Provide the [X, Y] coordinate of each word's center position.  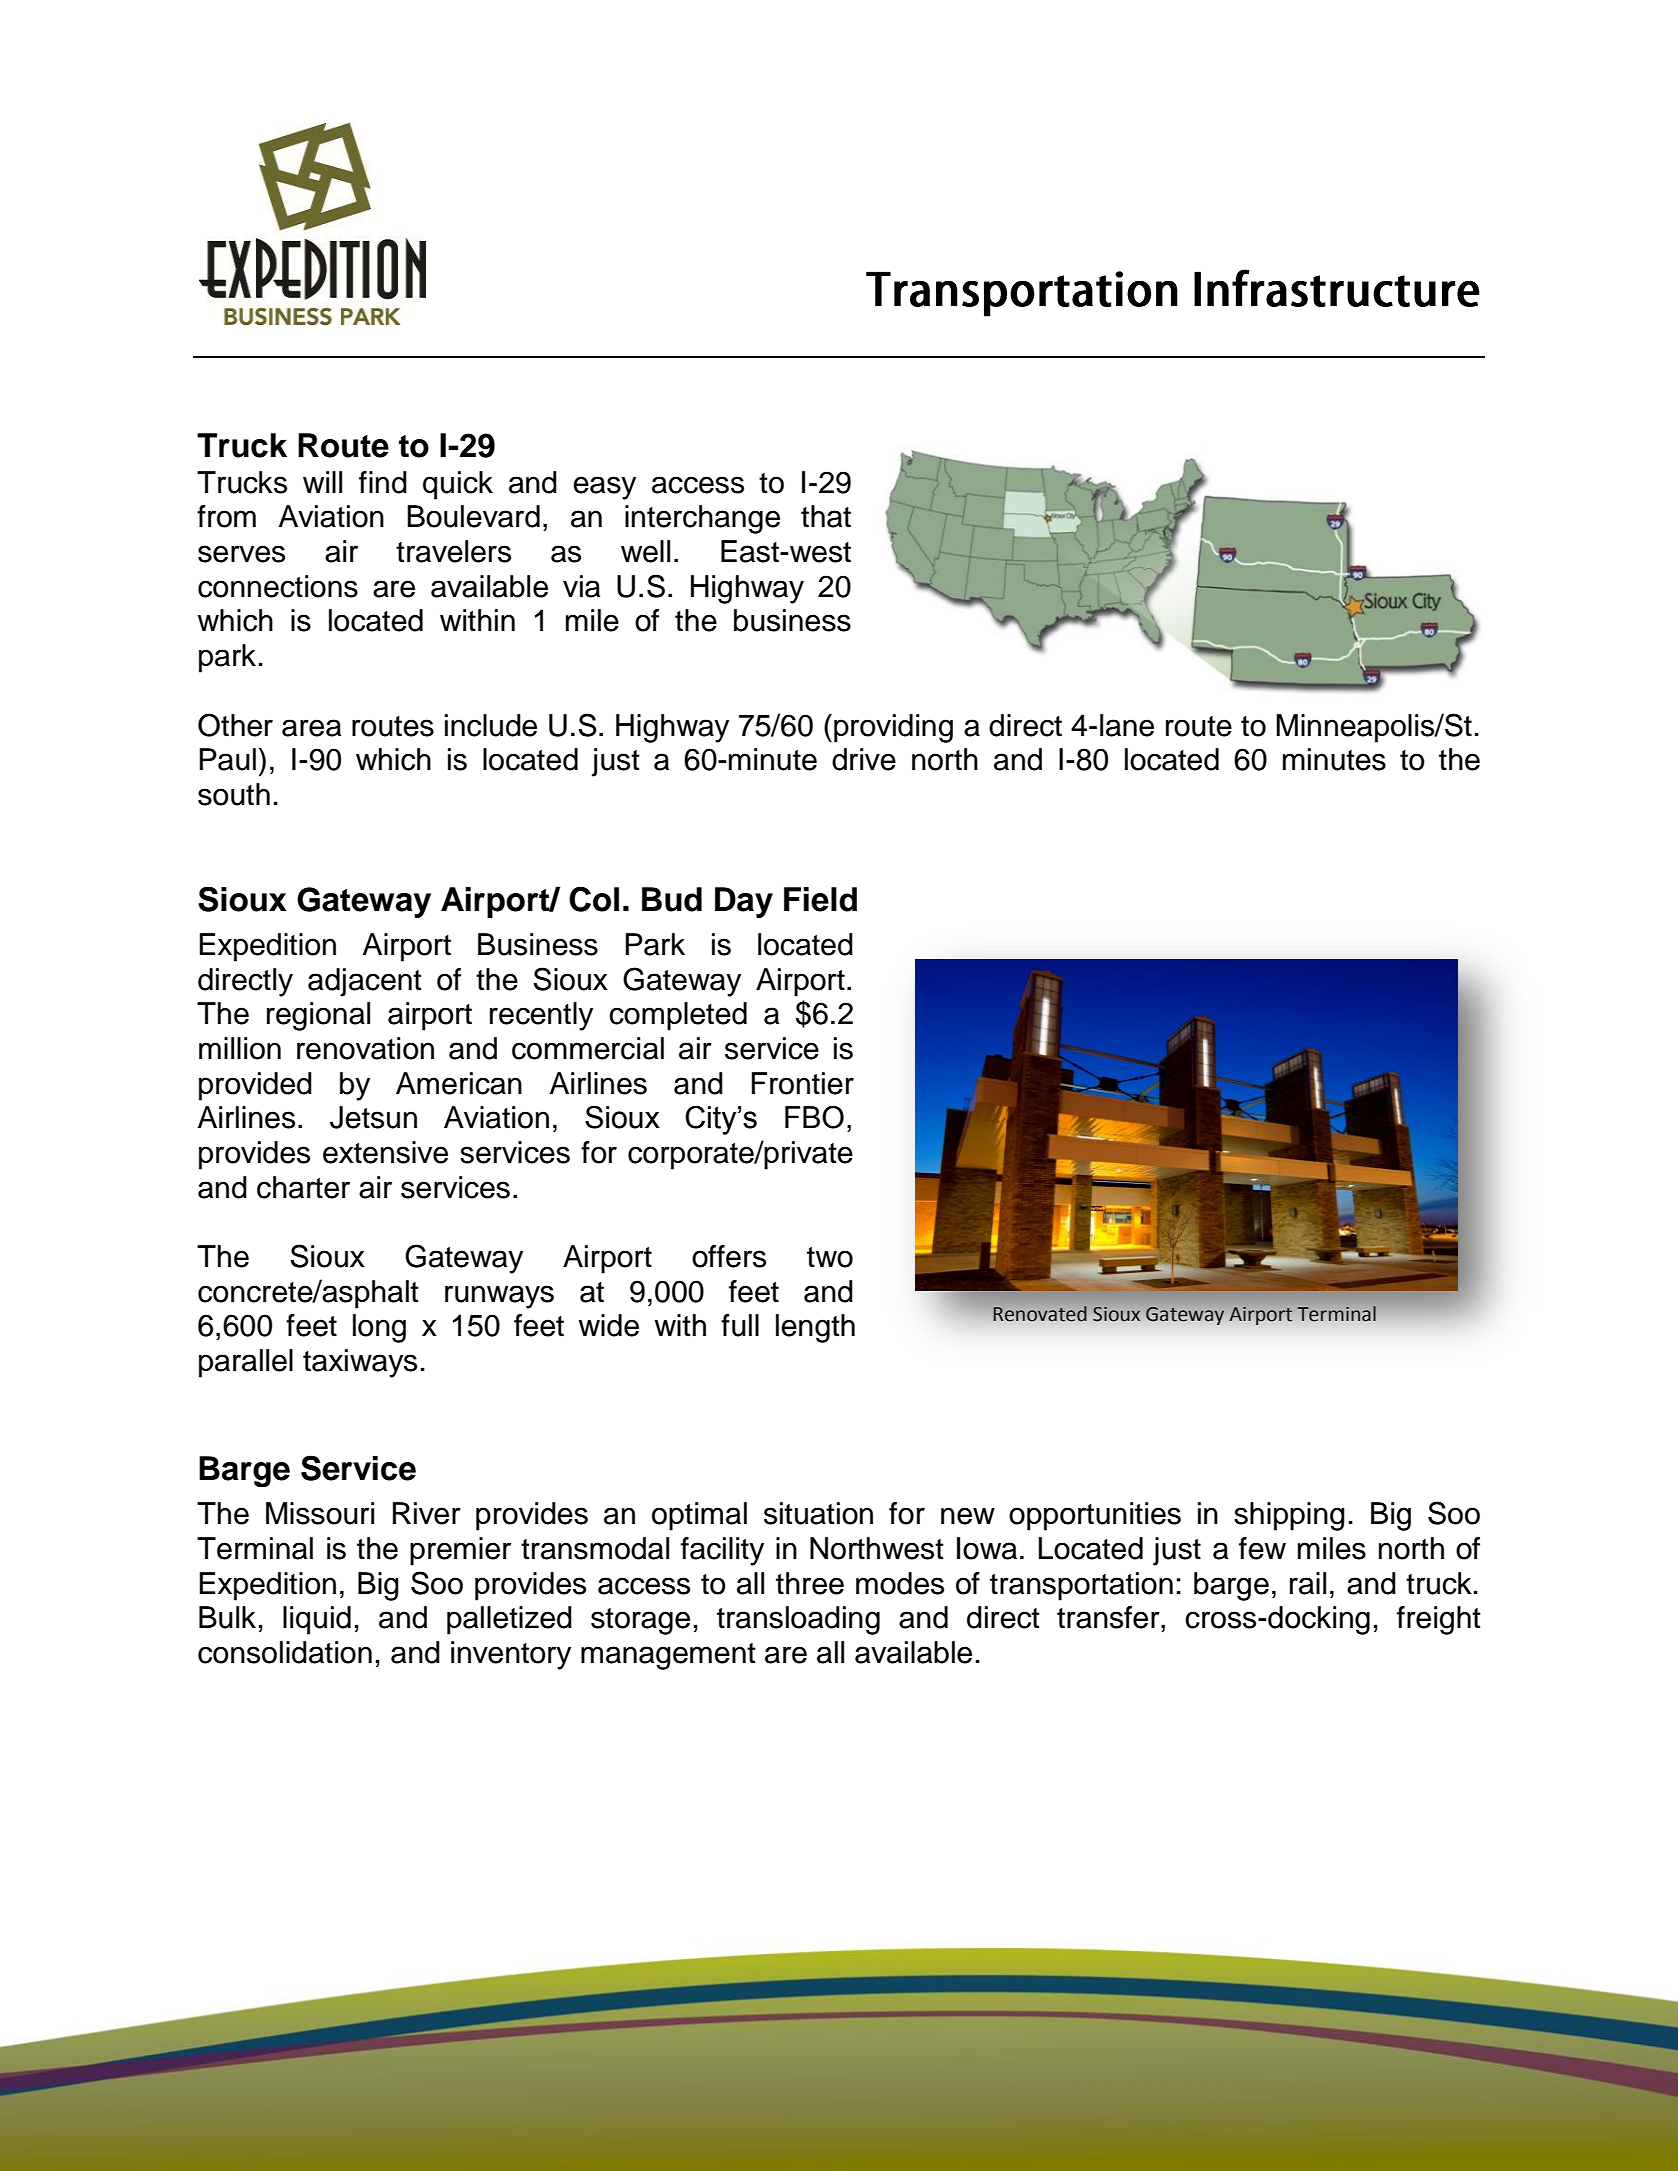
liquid [317, 1620]
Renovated [1040, 1313]
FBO [814, 1117]
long [379, 1328]
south [234, 794]
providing [893, 728]
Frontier [802, 1083]
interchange [702, 519]
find [383, 482]
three [810, 1583]
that [826, 516]
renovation [365, 1048]
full [740, 1325]
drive [864, 759]
